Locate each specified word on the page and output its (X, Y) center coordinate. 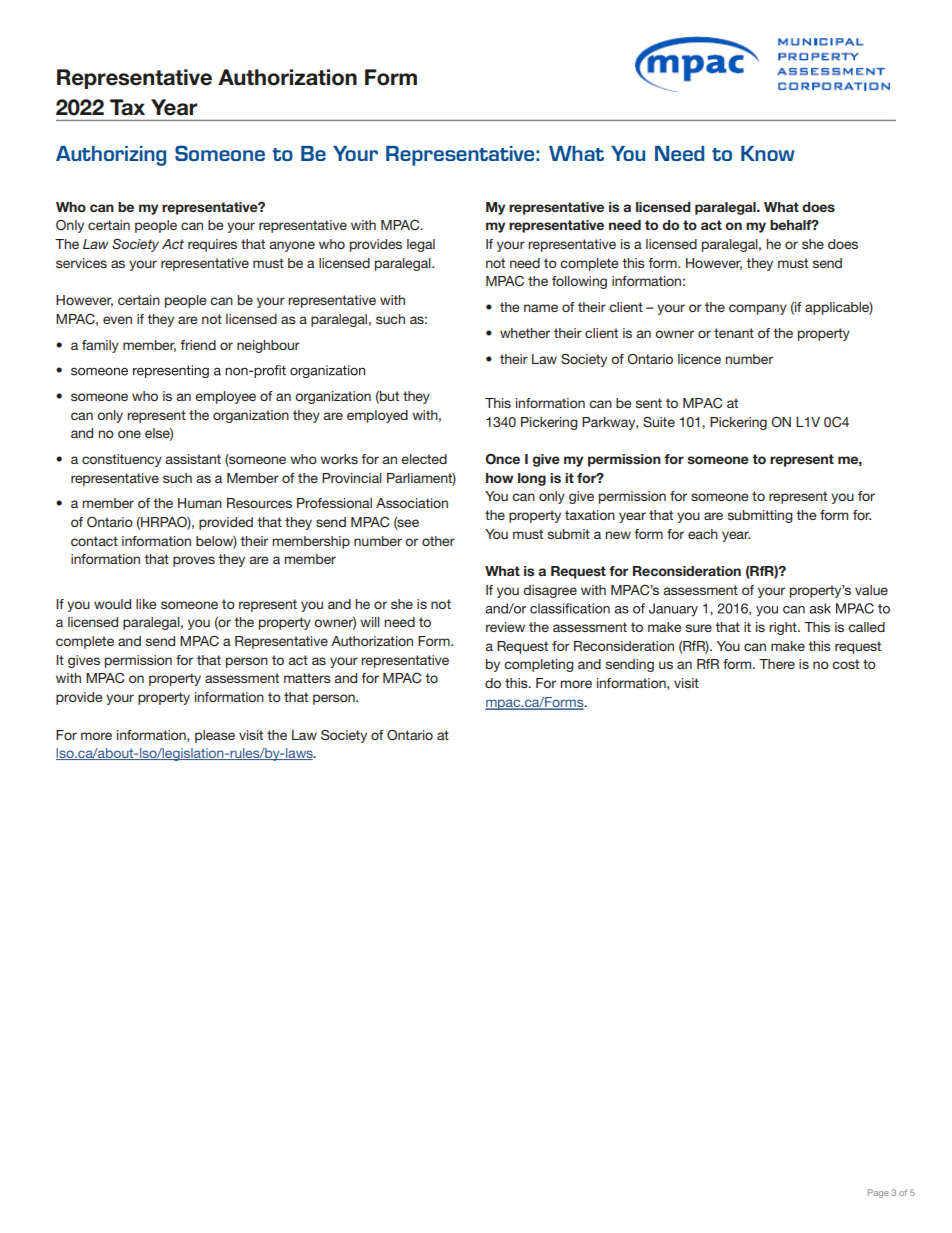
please (215, 736)
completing (539, 665)
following (579, 282)
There (777, 664)
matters (307, 678)
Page (878, 1193)
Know (768, 153)
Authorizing (111, 156)
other (438, 541)
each (703, 534)
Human (200, 503)
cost (845, 664)
